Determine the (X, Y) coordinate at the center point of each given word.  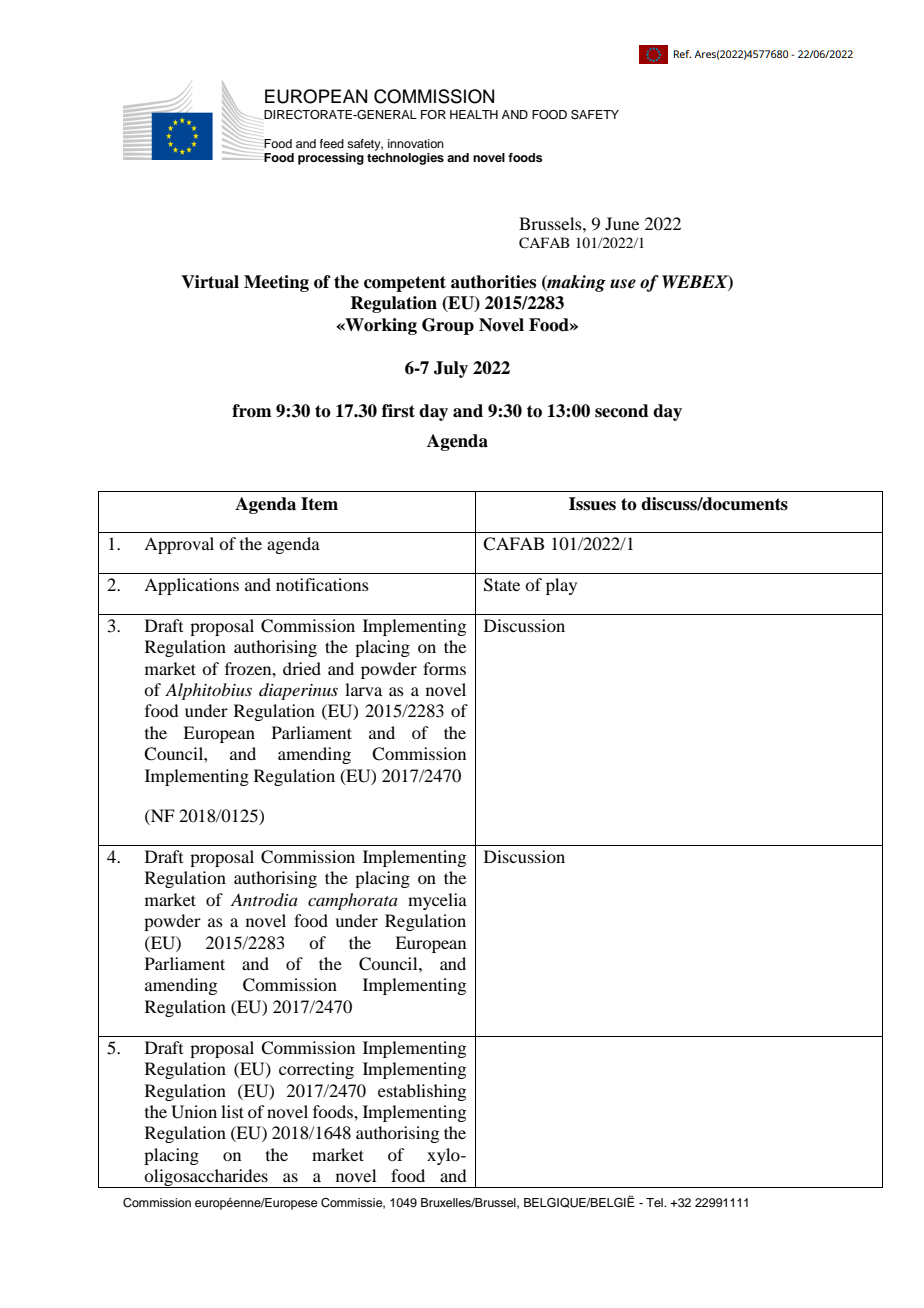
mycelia (437, 901)
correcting (316, 1070)
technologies (405, 157)
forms (444, 668)
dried (302, 668)
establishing (422, 1092)
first (398, 411)
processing (331, 159)
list (232, 1111)
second (622, 411)
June (622, 223)
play (561, 586)
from (251, 411)
